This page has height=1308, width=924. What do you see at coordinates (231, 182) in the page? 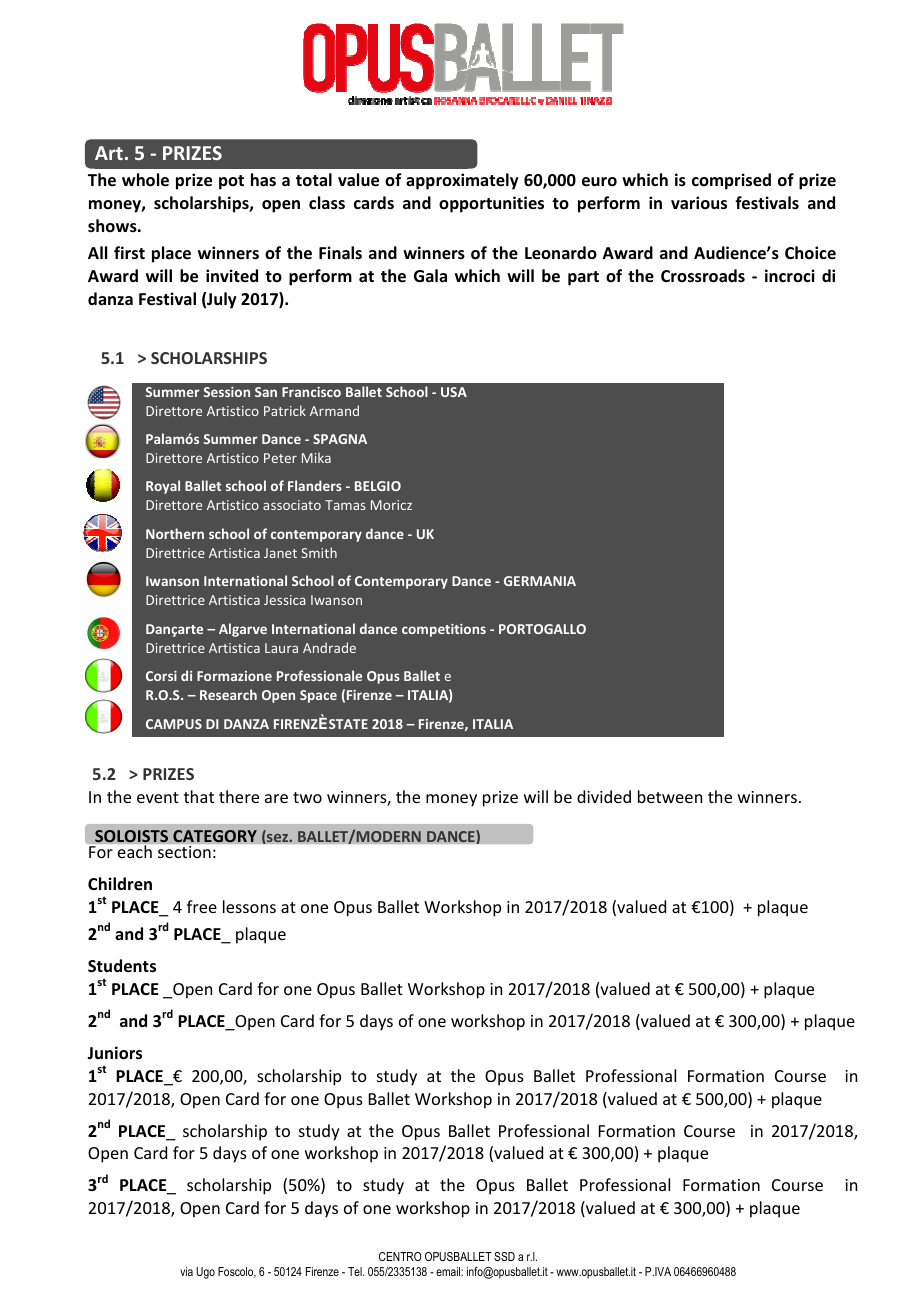
I see `pot` at bounding box center [231, 182].
